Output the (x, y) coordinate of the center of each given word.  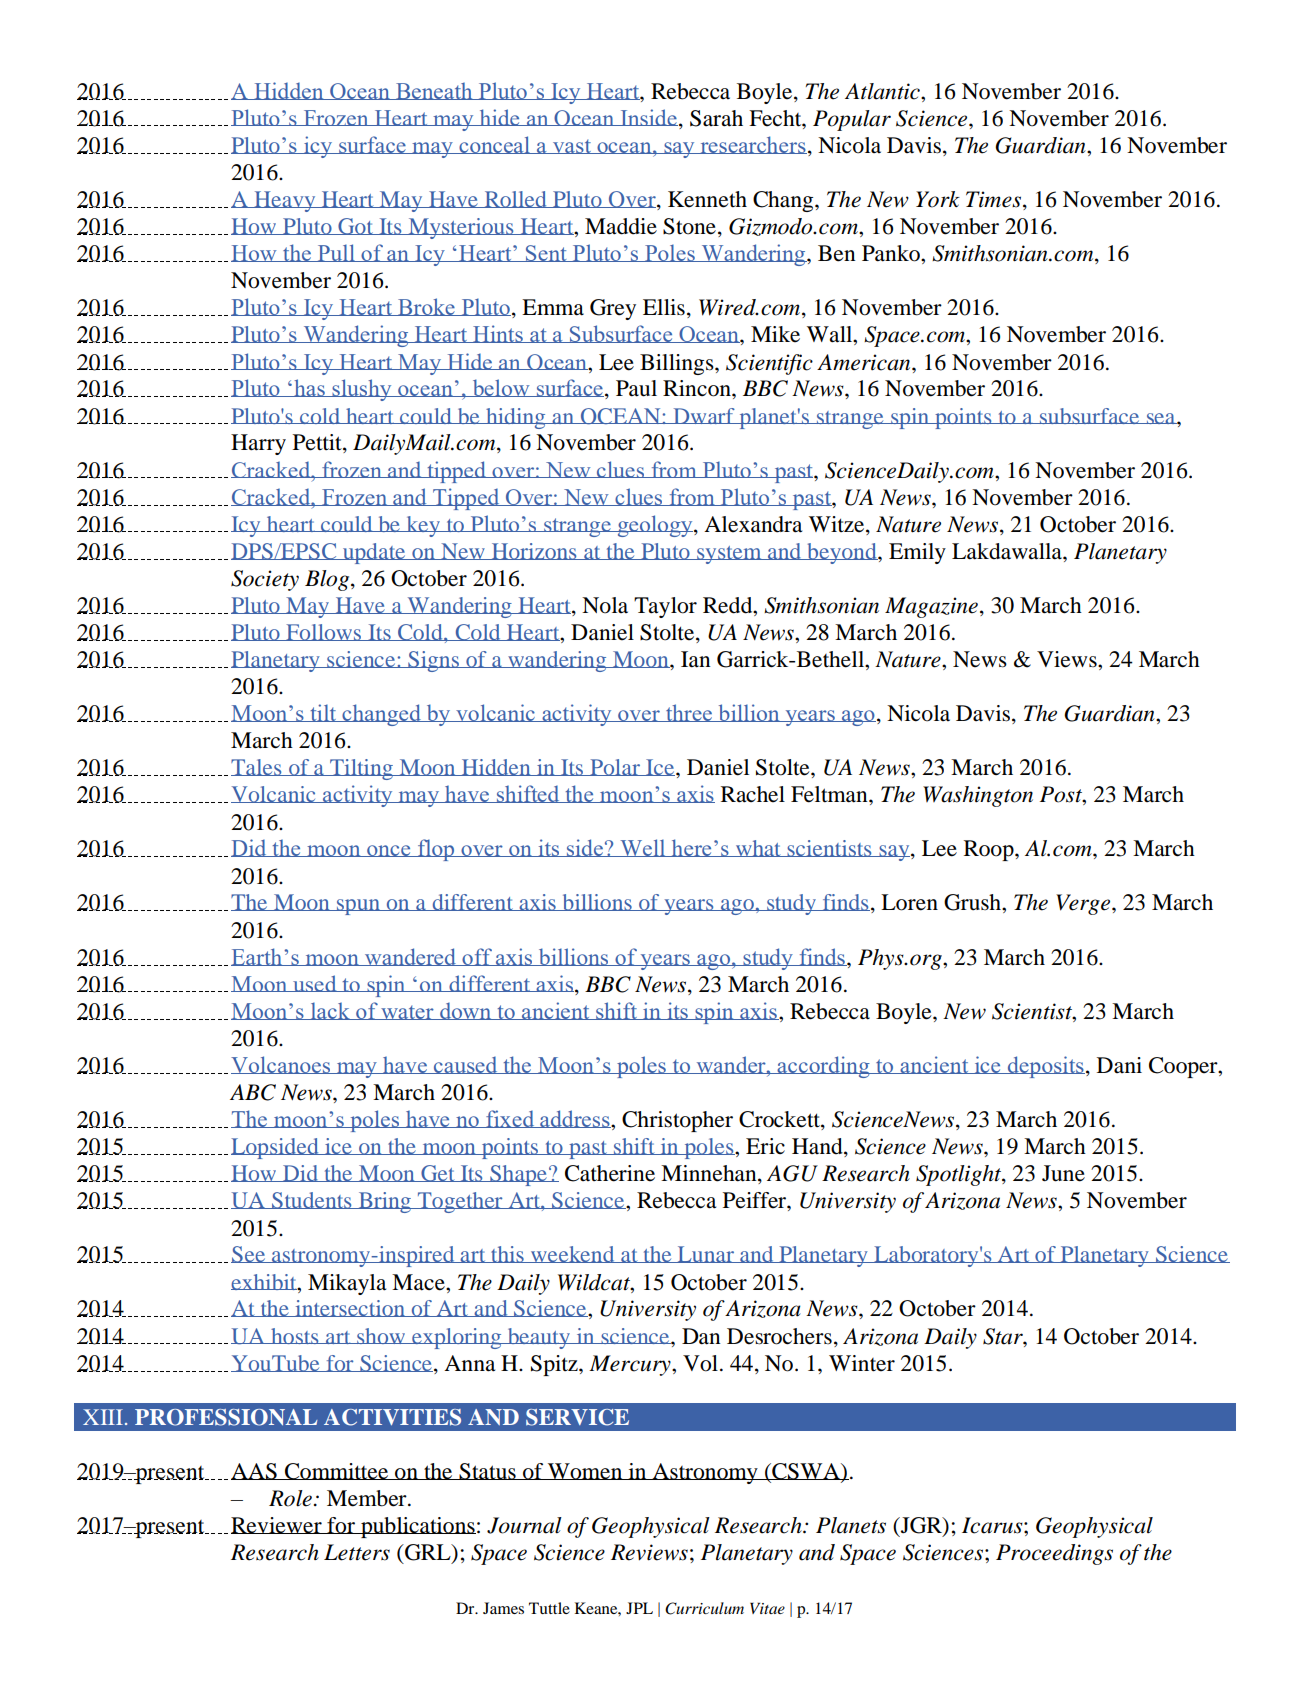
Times (993, 199)
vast (572, 146)
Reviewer (277, 1525)
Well (643, 848)
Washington (978, 796)
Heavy (285, 201)
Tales (257, 767)
